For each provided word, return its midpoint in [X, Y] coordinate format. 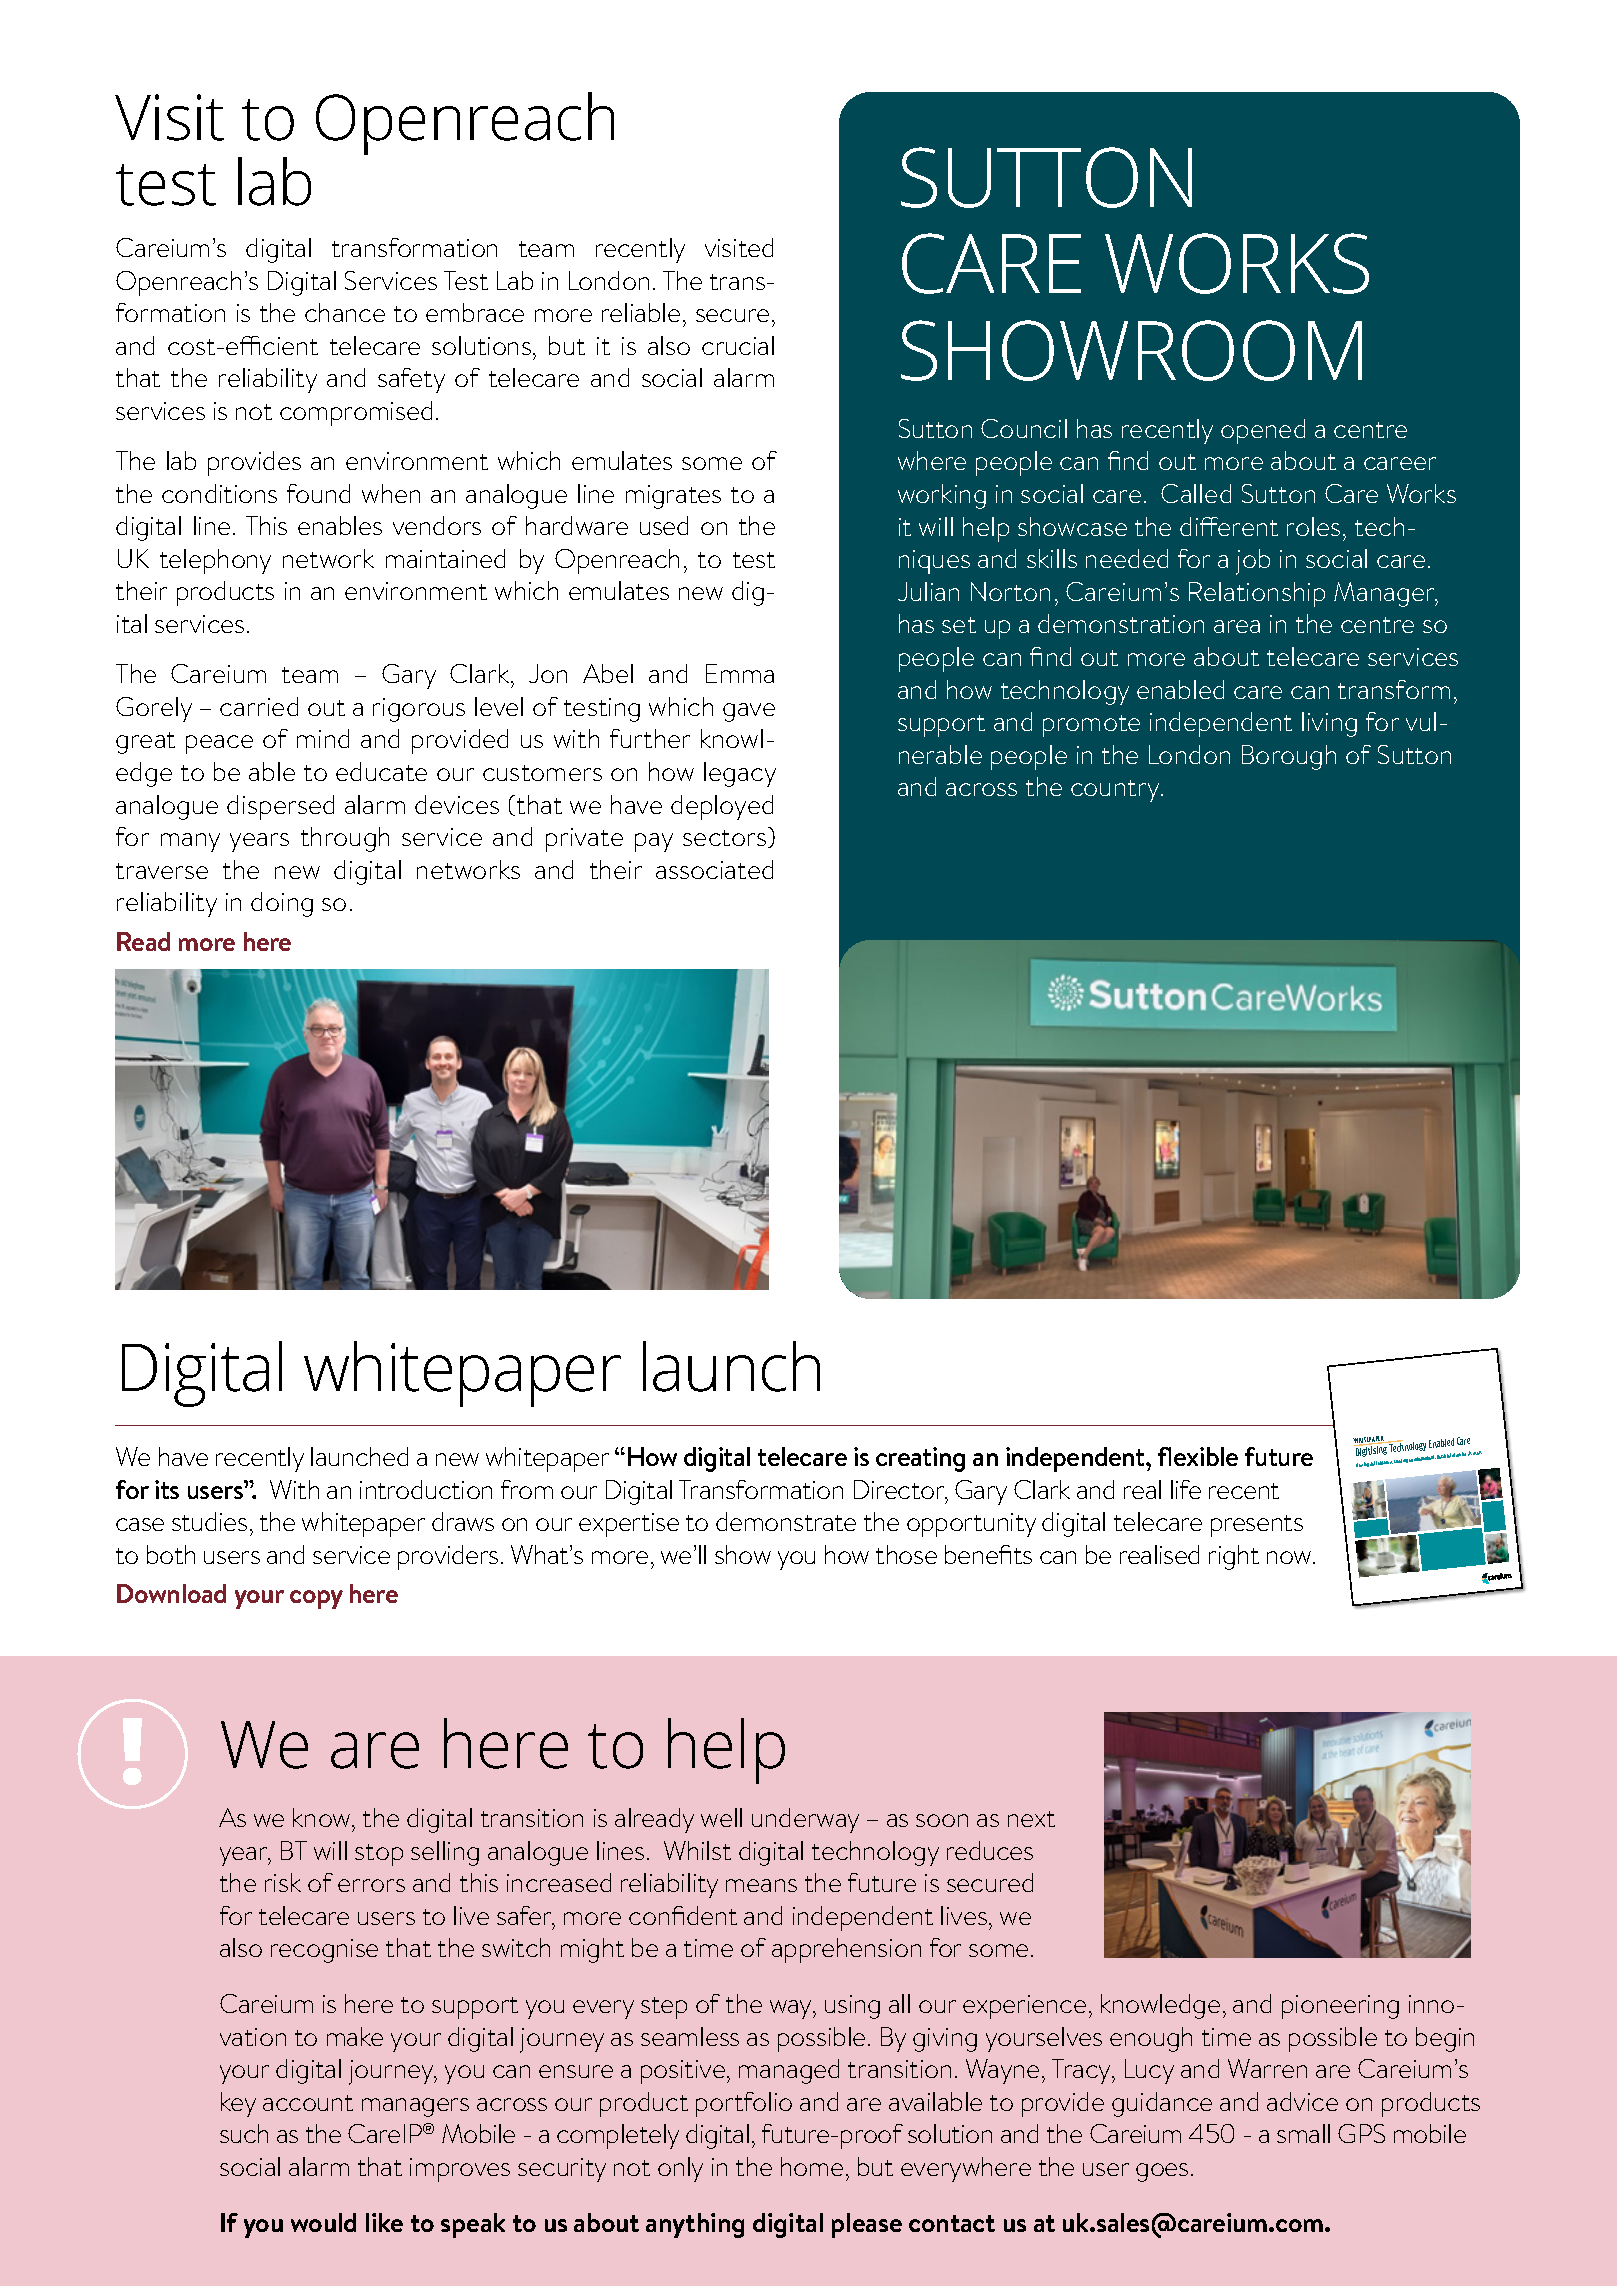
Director [900, 1491]
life [1186, 1489]
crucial [738, 345]
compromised [356, 413]
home [812, 2166]
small [1303, 2133]
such [244, 2133]
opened [1263, 431]
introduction [426, 1489]
